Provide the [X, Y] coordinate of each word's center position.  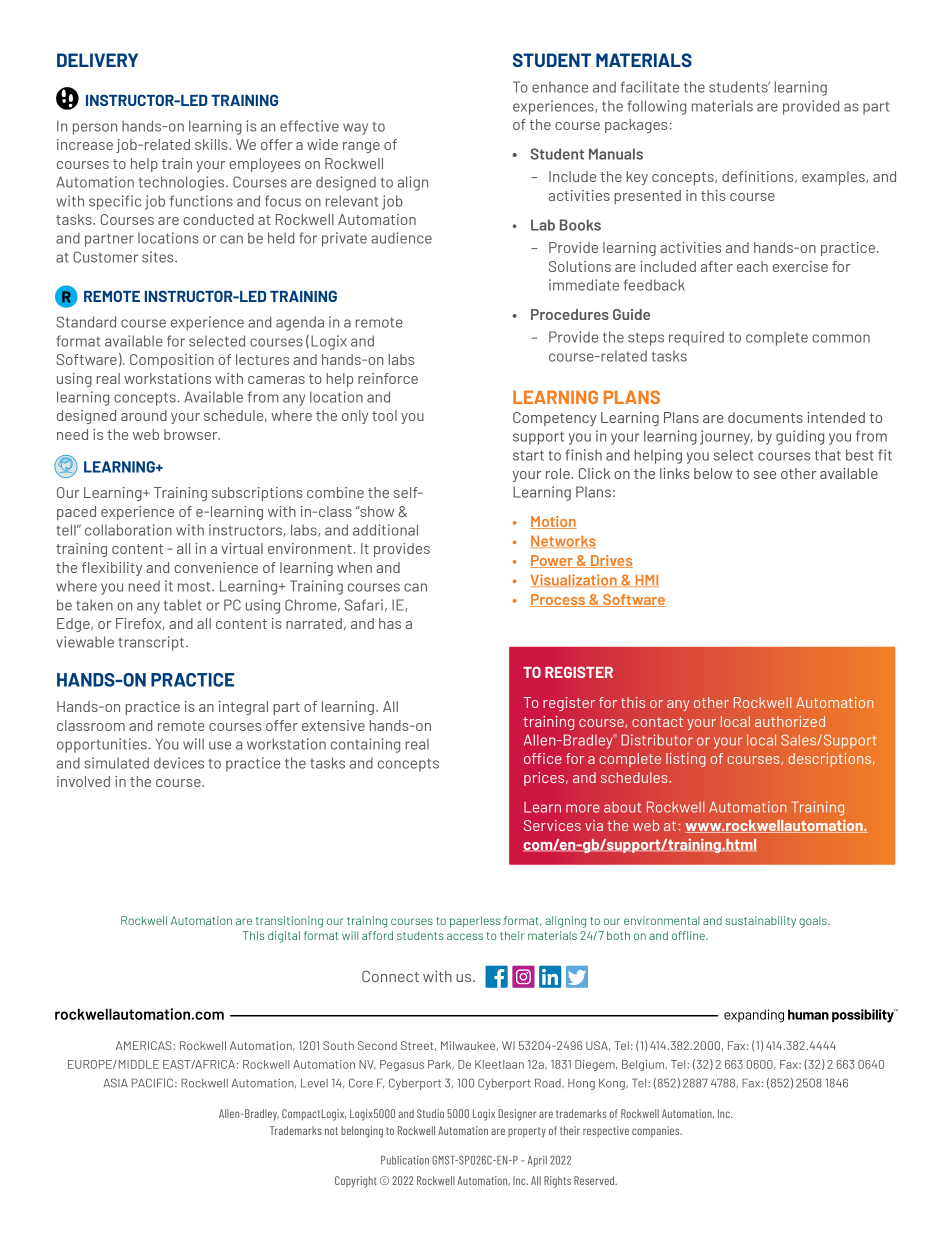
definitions [759, 177]
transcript [152, 643]
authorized [790, 721]
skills [212, 144]
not [331, 1131]
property [527, 1132]
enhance [560, 87]
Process [559, 600]
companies [657, 1131]
